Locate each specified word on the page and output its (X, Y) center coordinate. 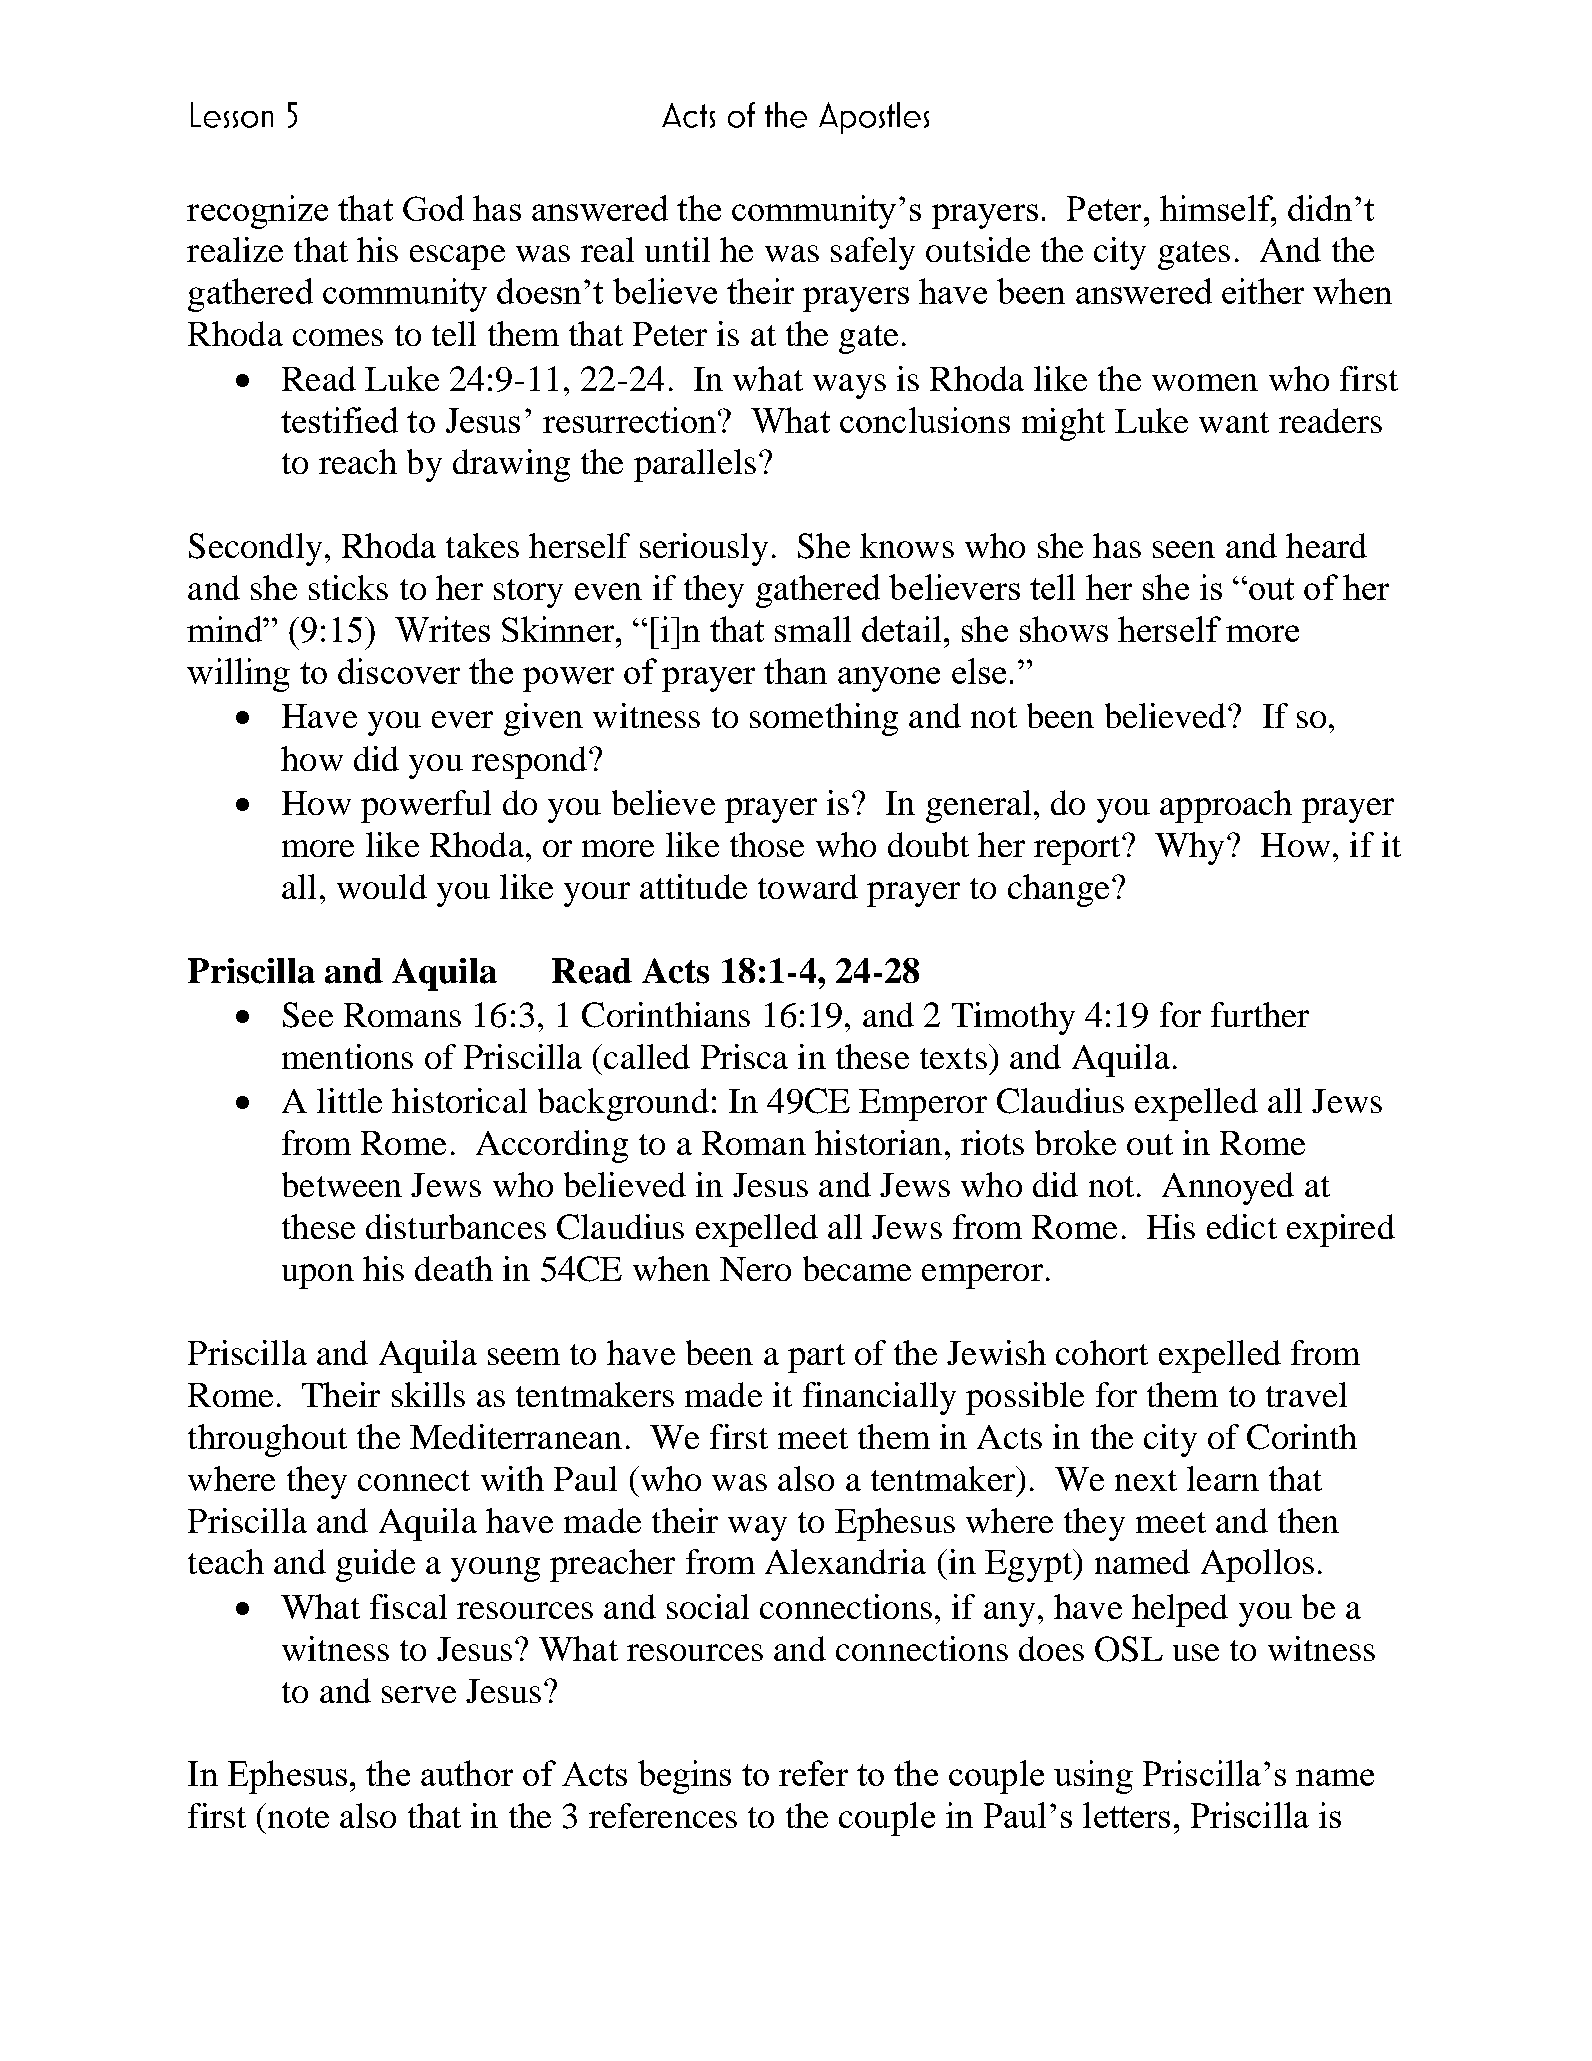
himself (1217, 208)
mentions (347, 1056)
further (1260, 1014)
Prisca (744, 1056)
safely (873, 253)
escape (457, 257)
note (298, 1817)
